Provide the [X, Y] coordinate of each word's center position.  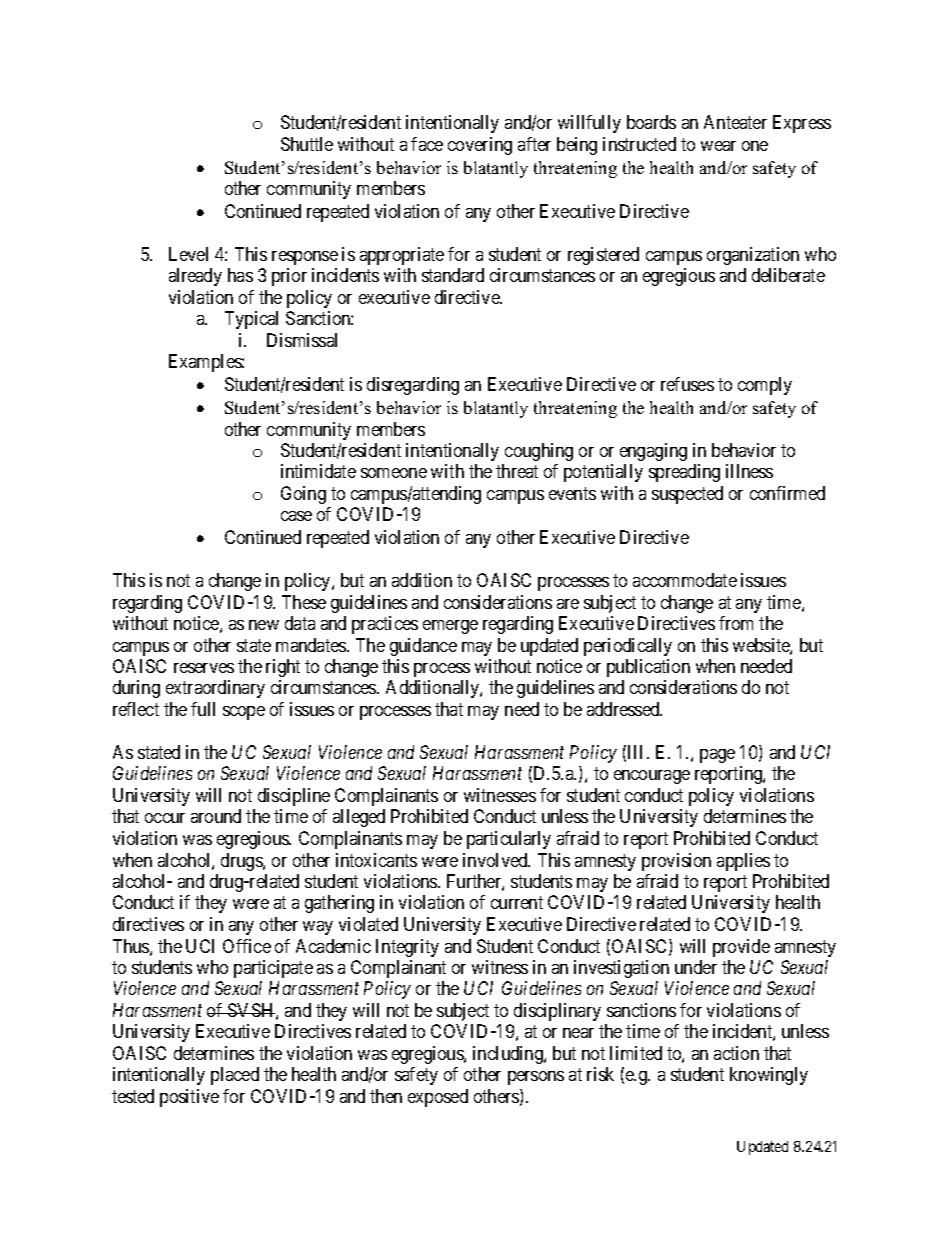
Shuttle [307, 144]
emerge [450, 627]
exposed [438, 1098]
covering [480, 146]
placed [235, 1076]
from [736, 623]
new [264, 625]
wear [718, 146]
